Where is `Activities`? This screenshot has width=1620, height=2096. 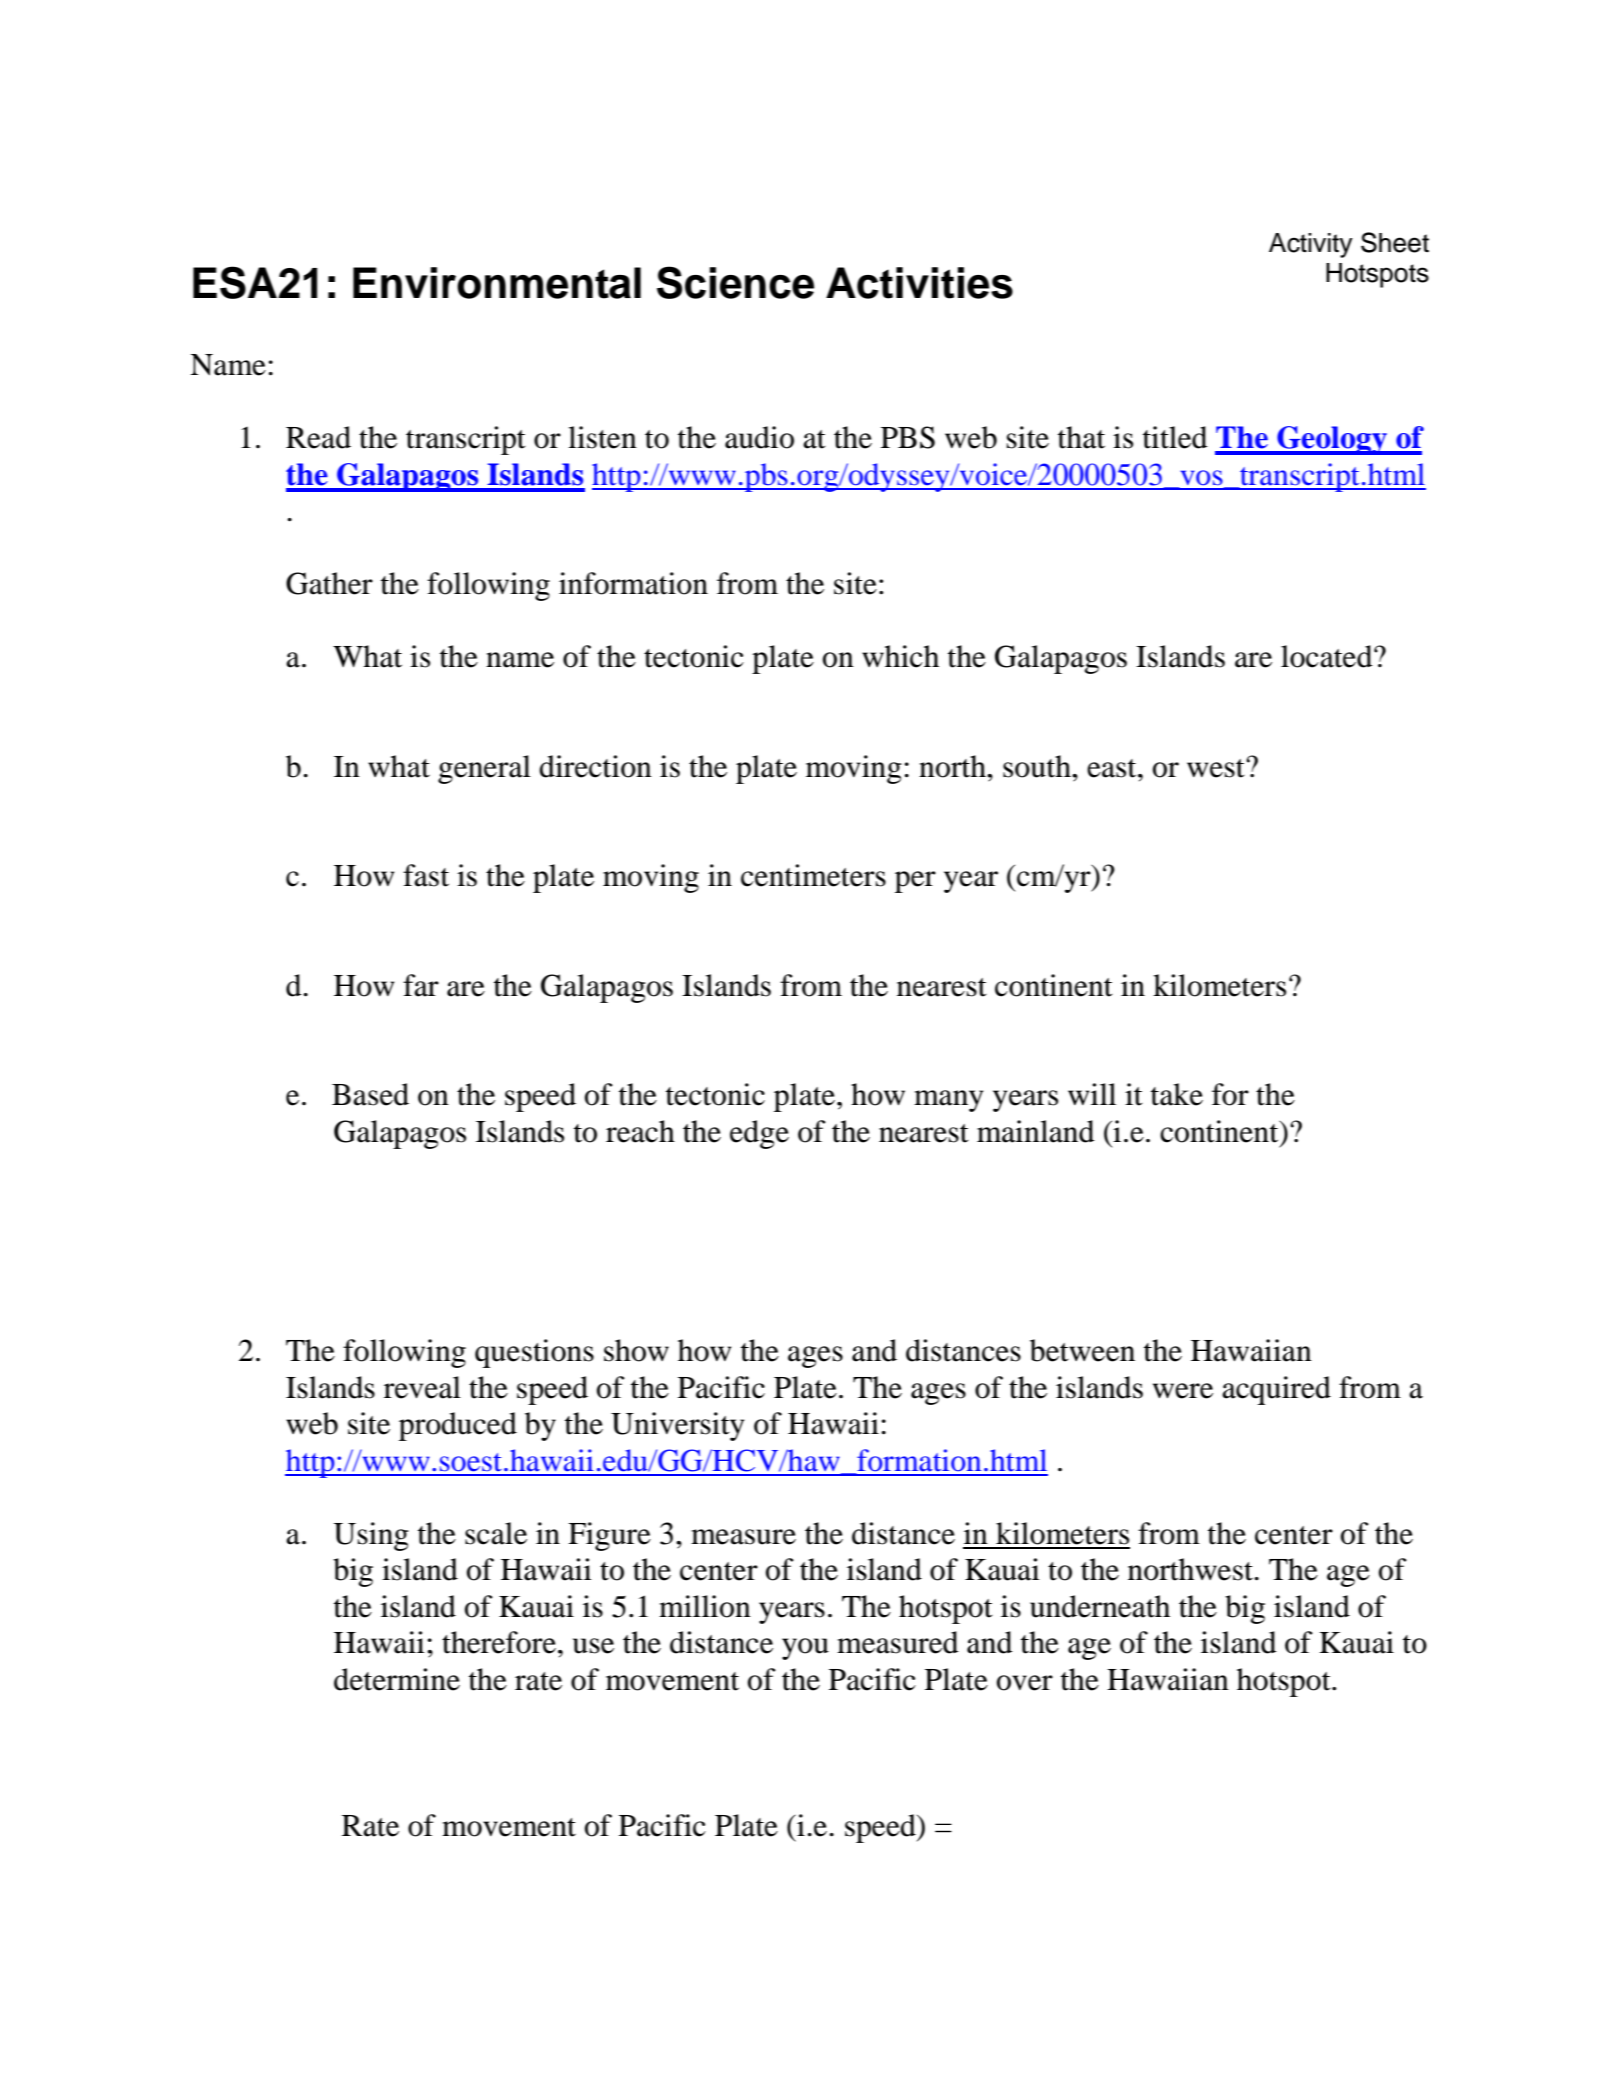
Activities is located at coordinates (919, 283).
